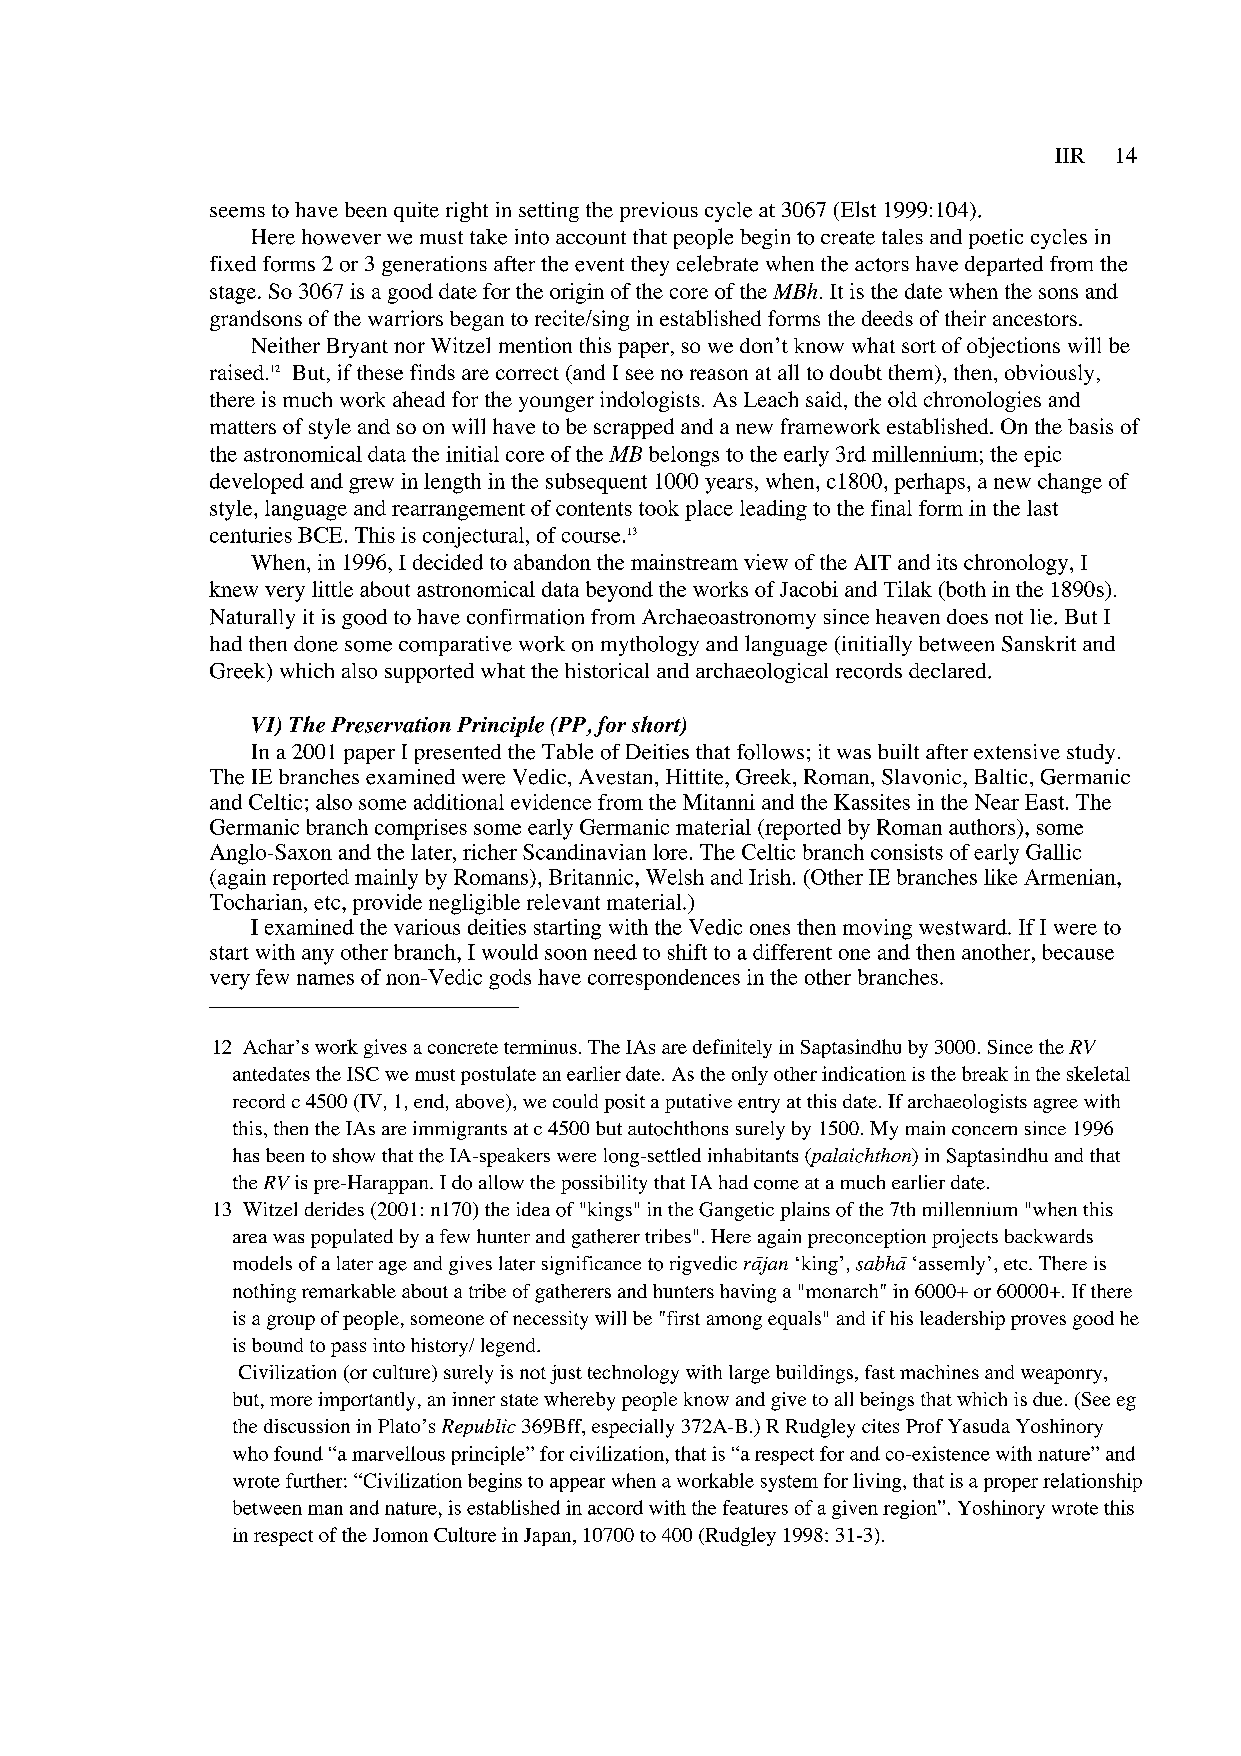 This document has width=1241, height=1756. What do you see at coordinates (985, 1073) in the document?
I see `break` at bounding box center [985, 1073].
